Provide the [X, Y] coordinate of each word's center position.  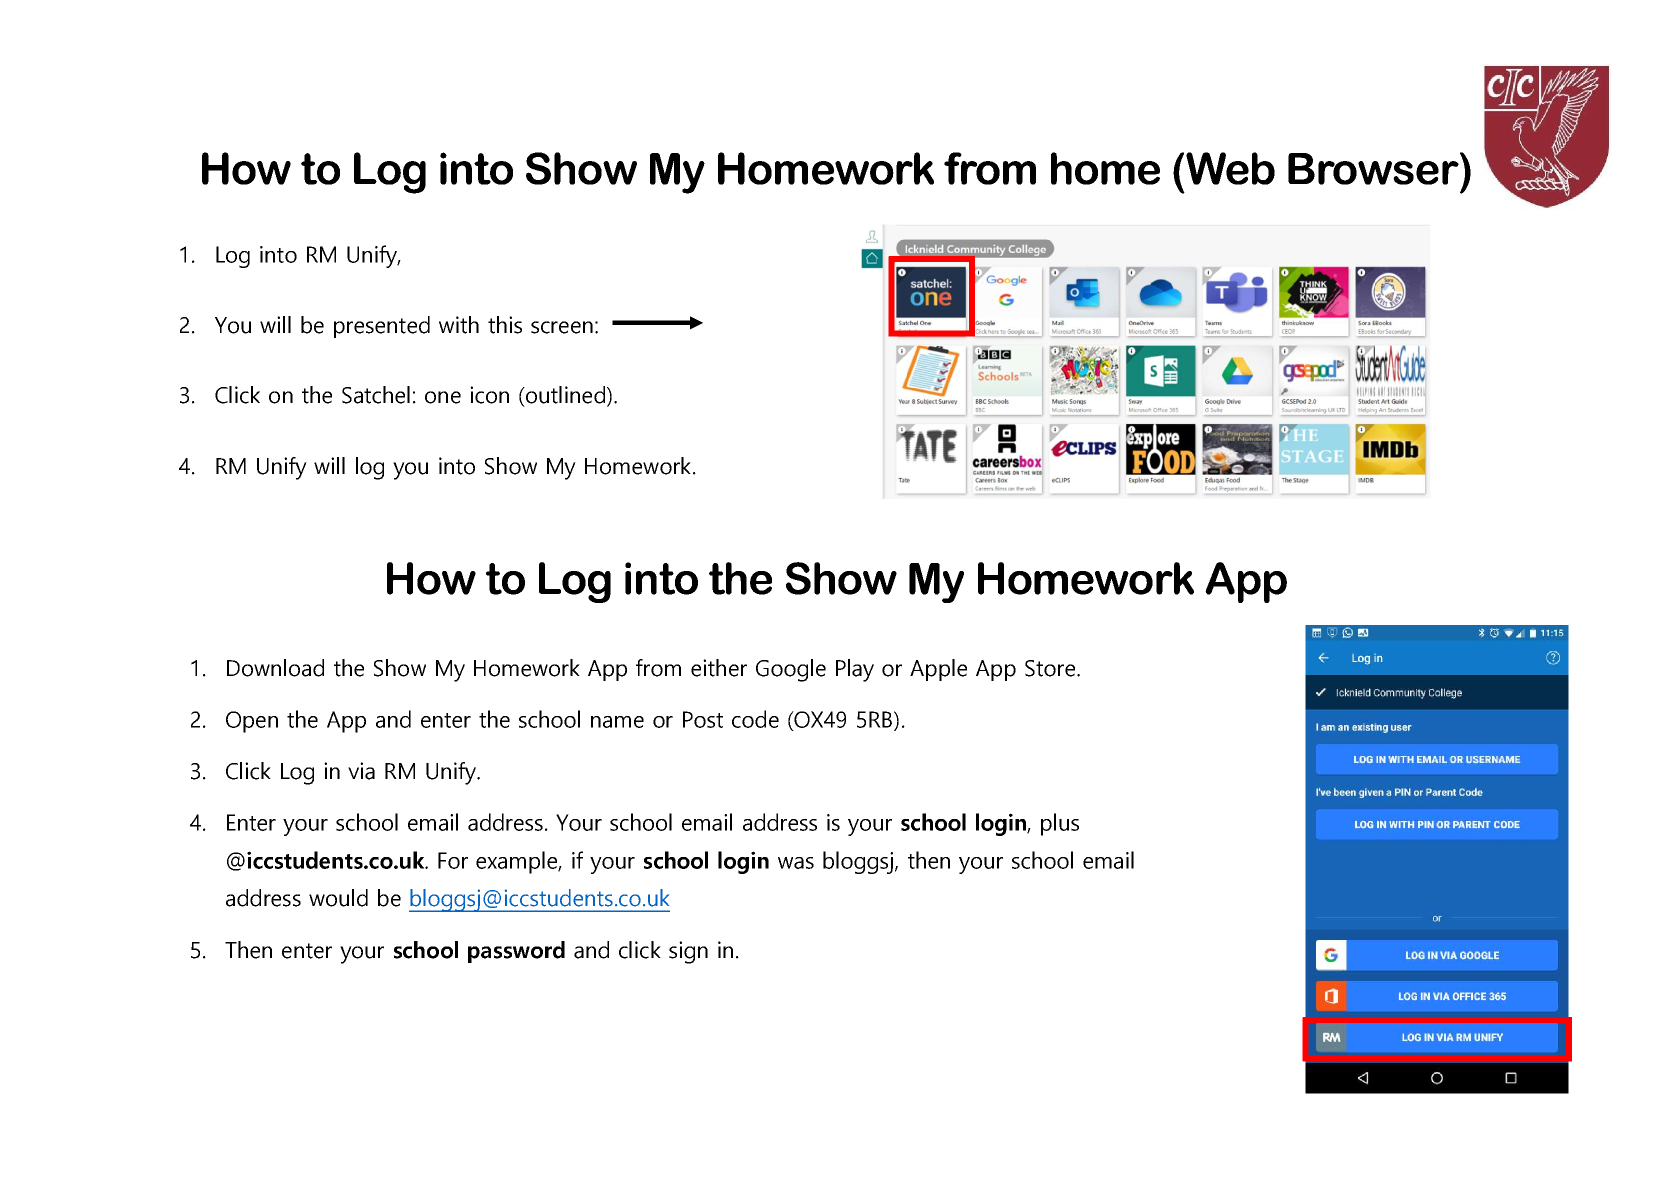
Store [1051, 668]
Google [791, 670]
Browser [1374, 168]
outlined [564, 395]
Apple [938, 670]
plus [1060, 824]
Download [275, 668]
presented [382, 327]
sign [688, 952]
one [443, 397]
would [338, 898]
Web [1230, 168]
